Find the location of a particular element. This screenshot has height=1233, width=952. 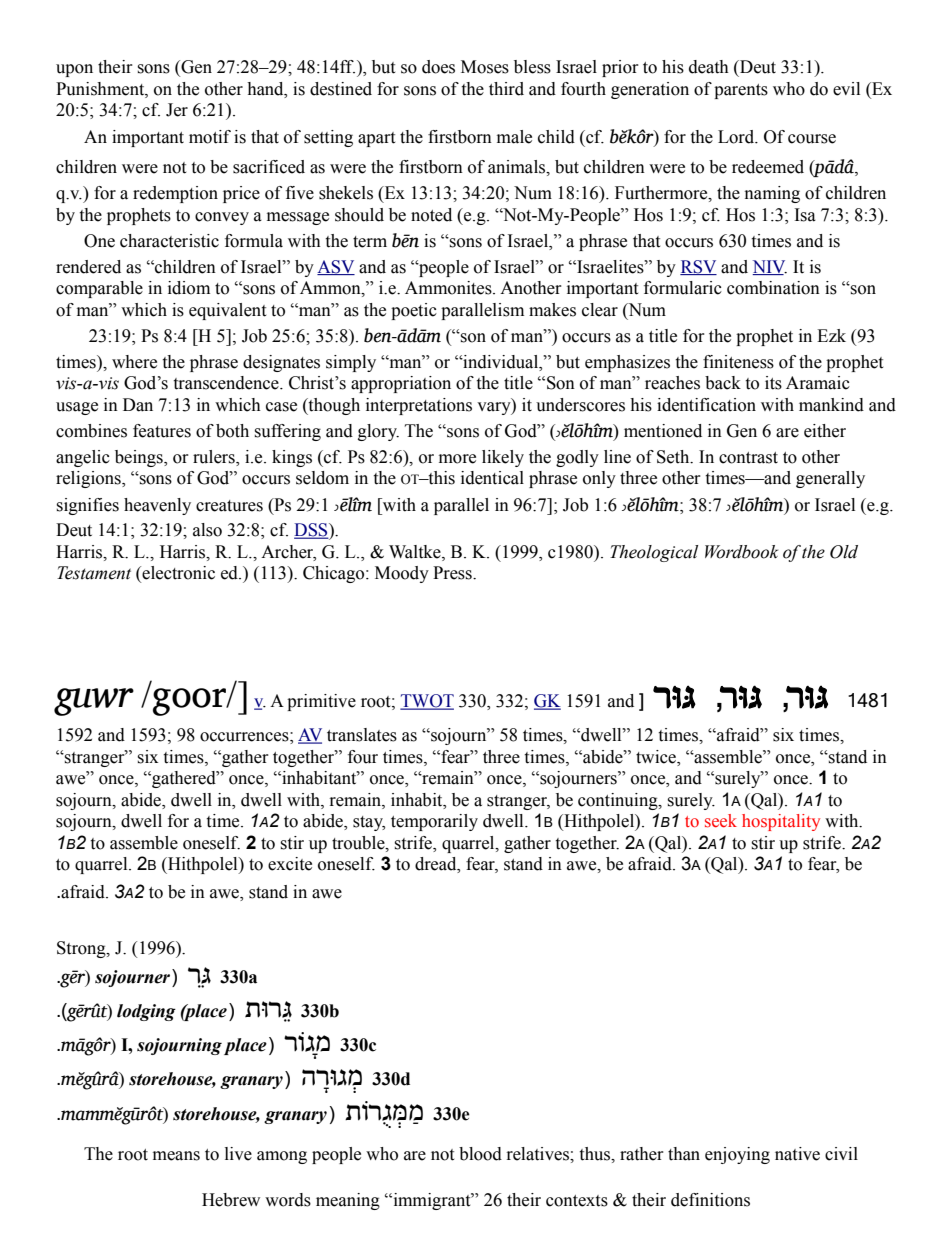

Press is located at coordinates (453, 573).
